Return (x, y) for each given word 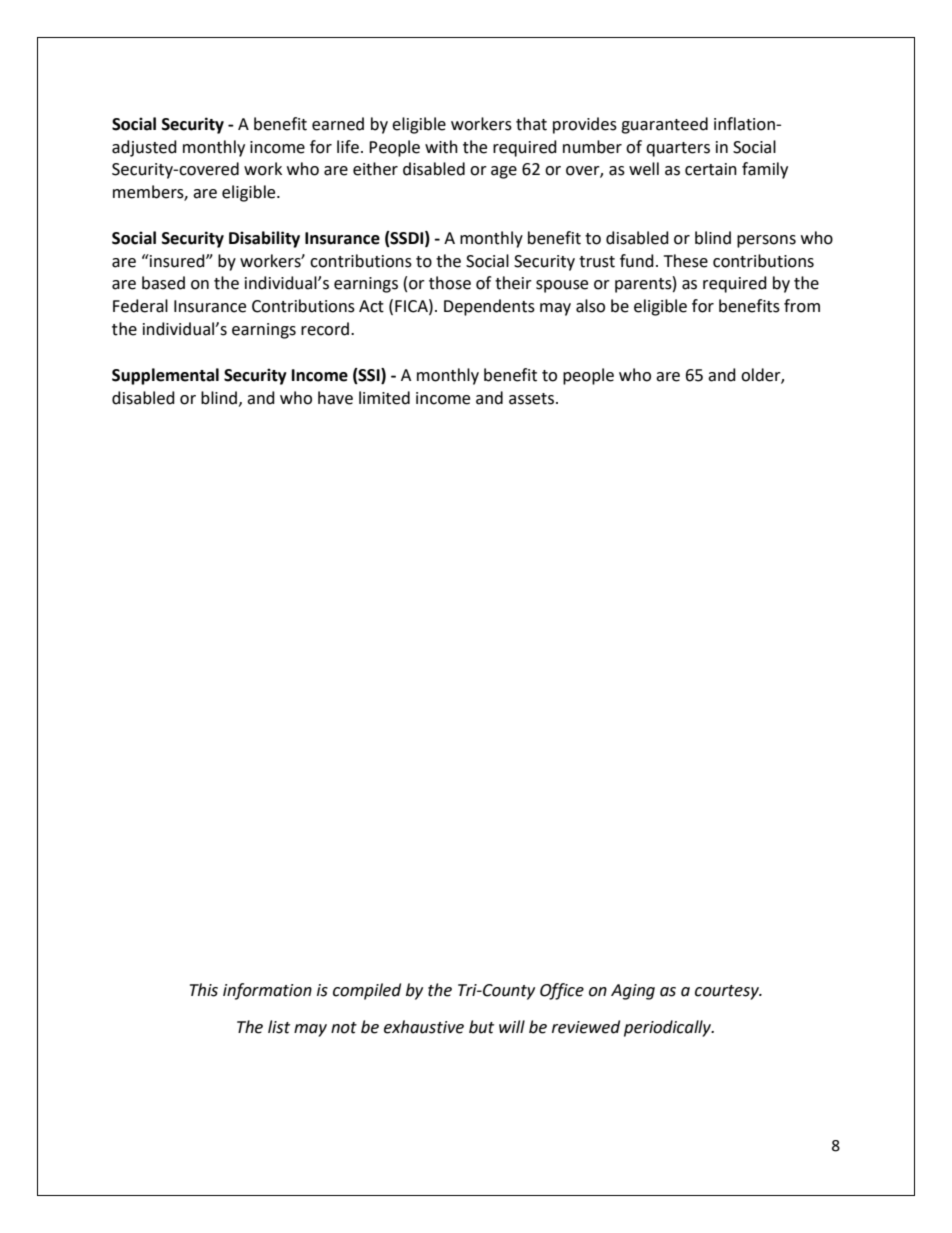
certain (711, 169)
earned (338, 124)
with (441, 147)
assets (533, 399)
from (802, 306)
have (335, 398)
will (512, 1026)
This (204, 990)
